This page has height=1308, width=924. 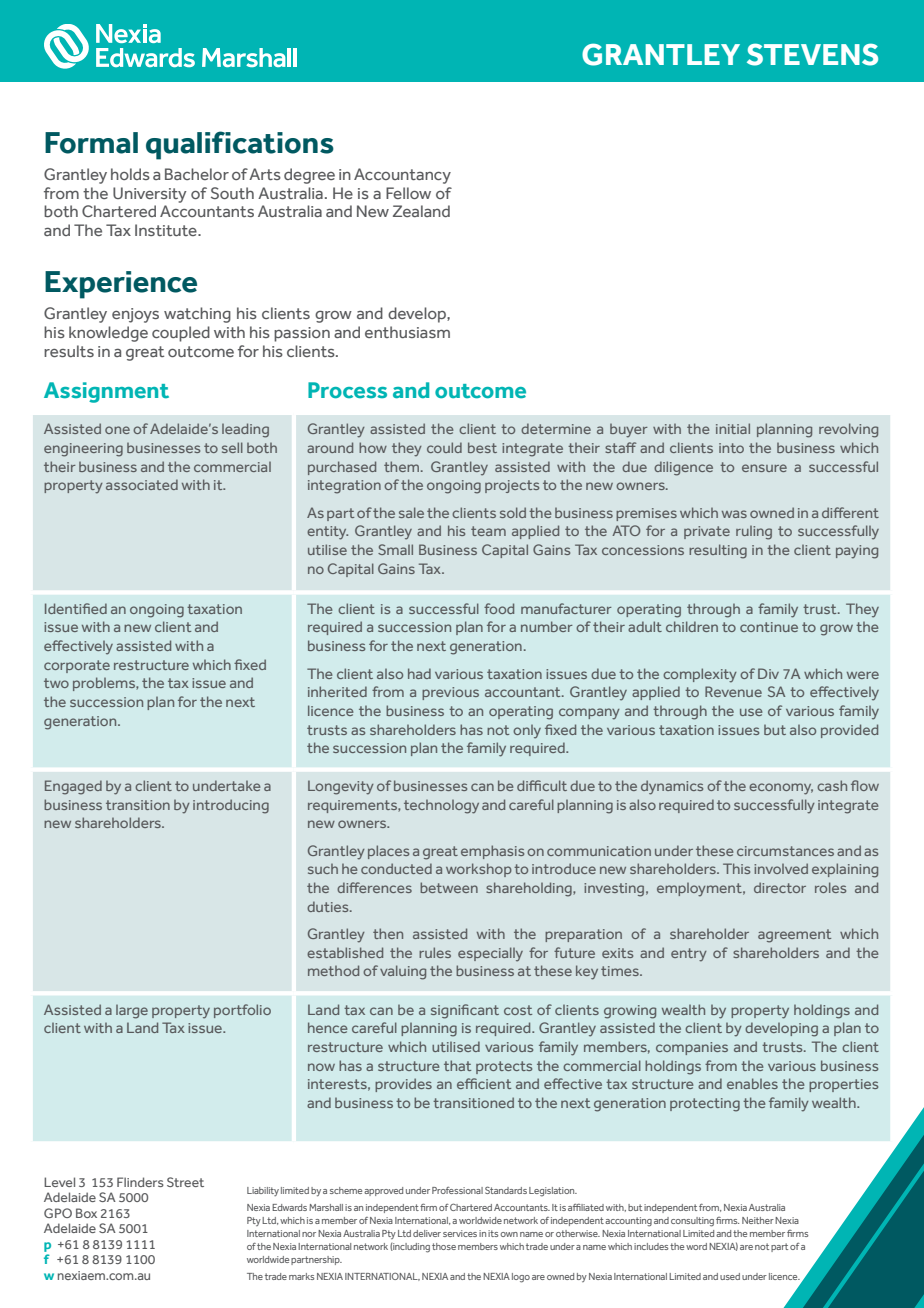 I want to click on Accountancy, so click(x=402, y=176).
